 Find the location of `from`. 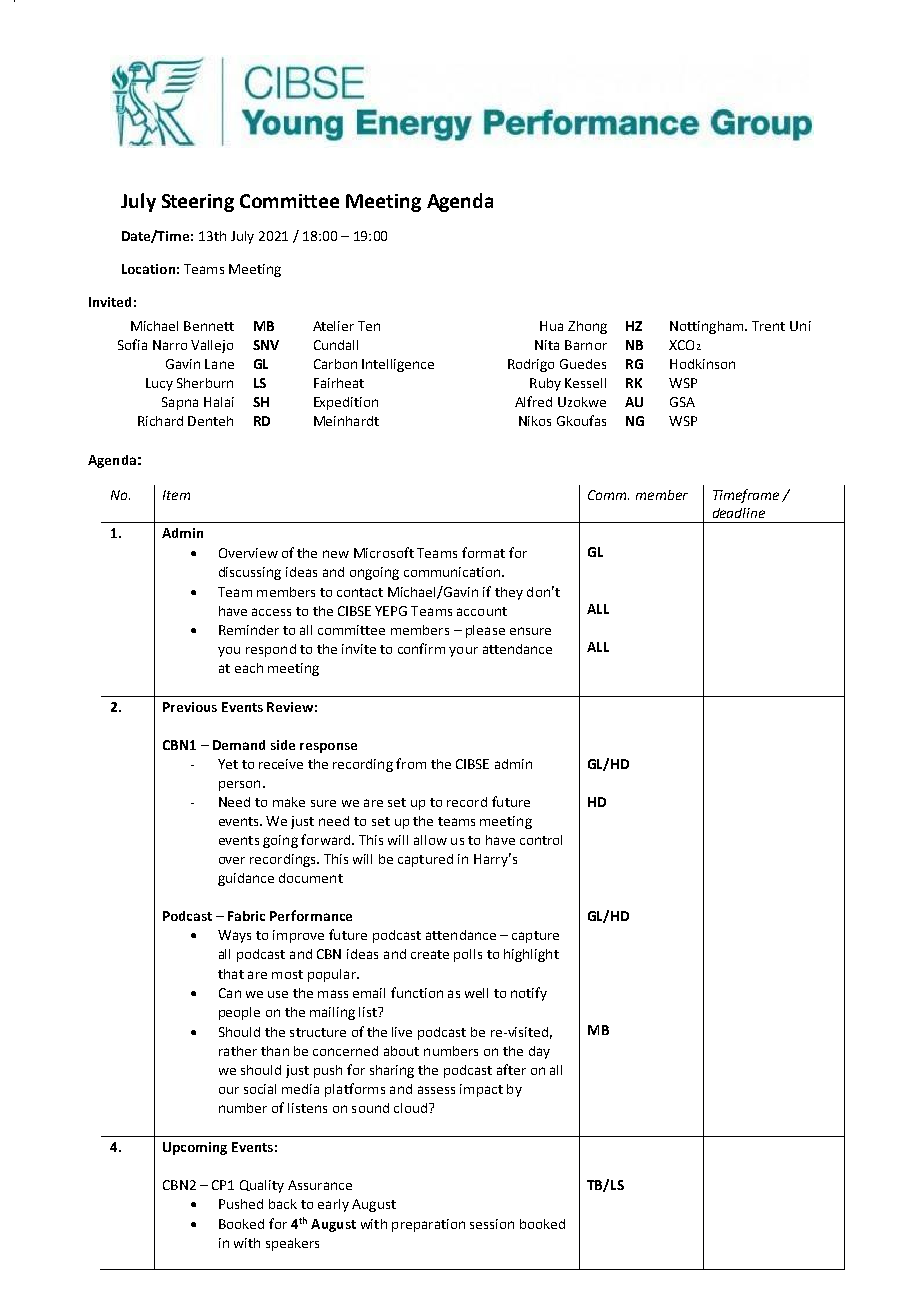

from is located at coordinates (411, 763).
